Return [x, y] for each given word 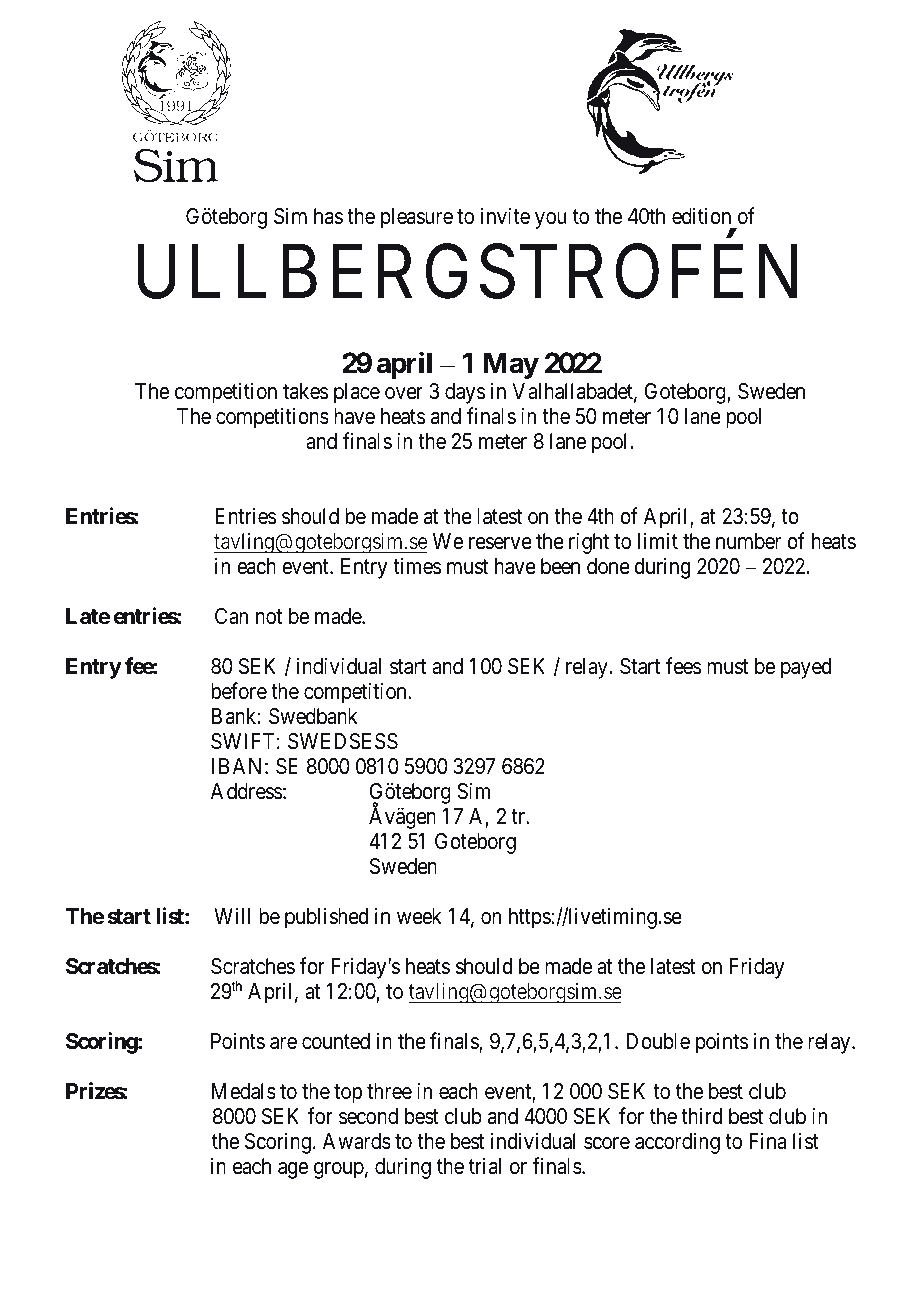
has [328, 216]
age [293, 1170]
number [748, 541]
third [701, 1116]
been [560, 566]
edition [701, 216]
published [326, 918]
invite [505, 216]
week [419, 916]
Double [658, 1041]
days [465, 393]
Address [247, 791]
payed [806, 668]
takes [306, 391]
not [269, 617]
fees [684, 666]
